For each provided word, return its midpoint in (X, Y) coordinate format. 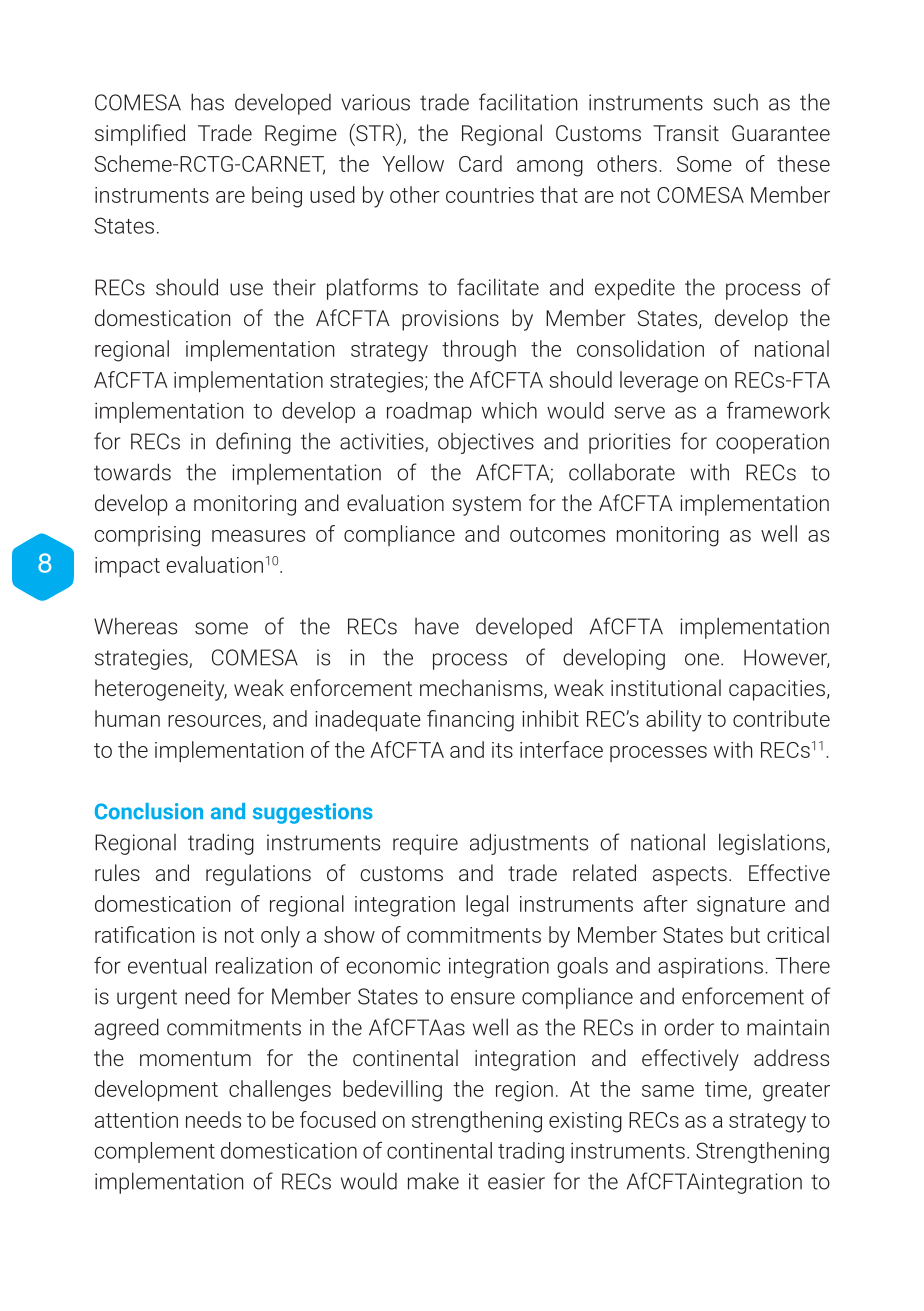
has (207, 102)
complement (154, 1152)
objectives (486, 443)
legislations (772, 844)
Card (480, 163)
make (433, 1181)
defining (253, 443)
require (425, 844)
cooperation (772, 443)
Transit (686, 133)
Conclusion (149, 811)
